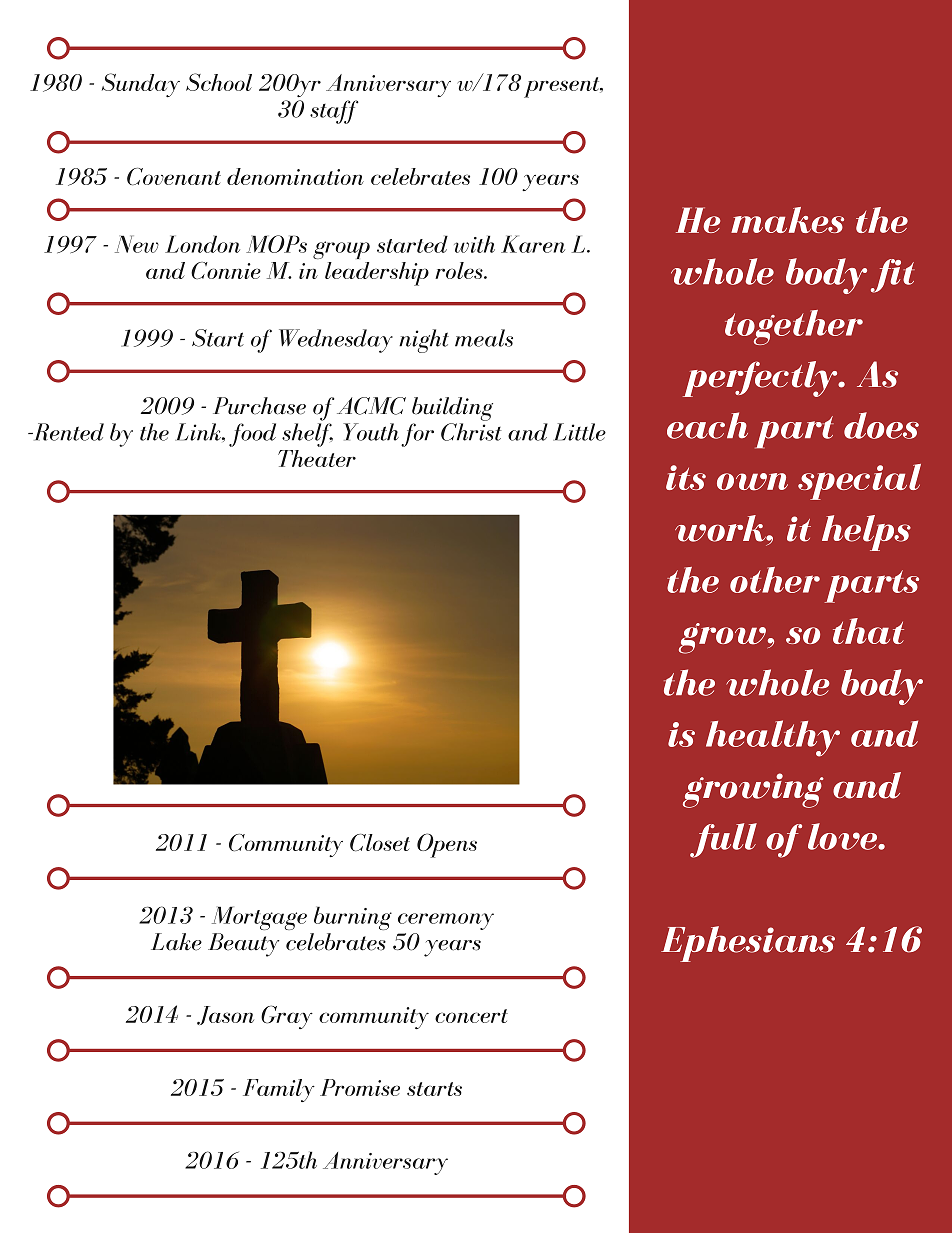 This page has height=1233, width=952. I want to click on Lake, so click(176, 942).
